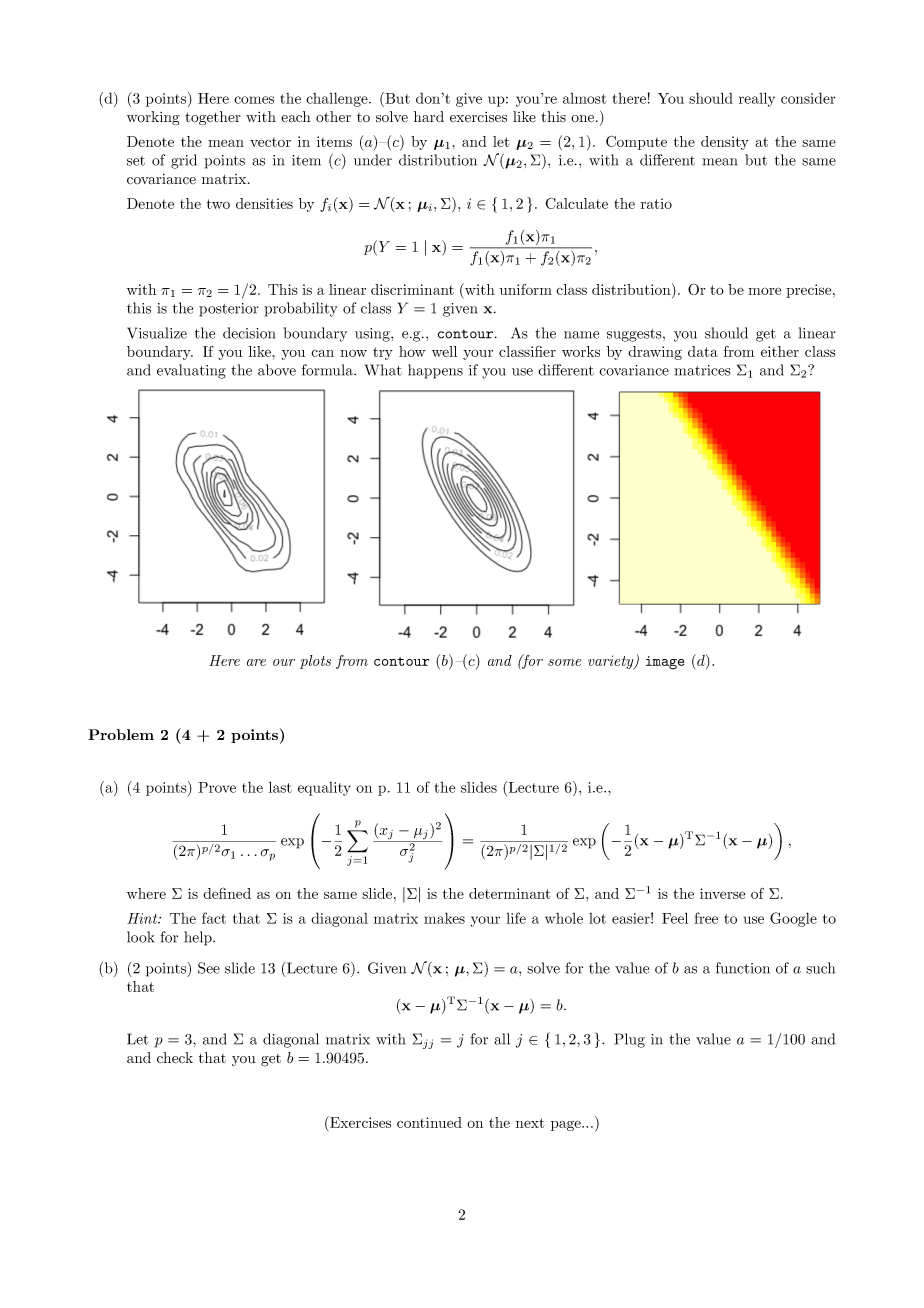 The width and height of the image is (924, 1308). I want to click on some, so click(564, 662).
